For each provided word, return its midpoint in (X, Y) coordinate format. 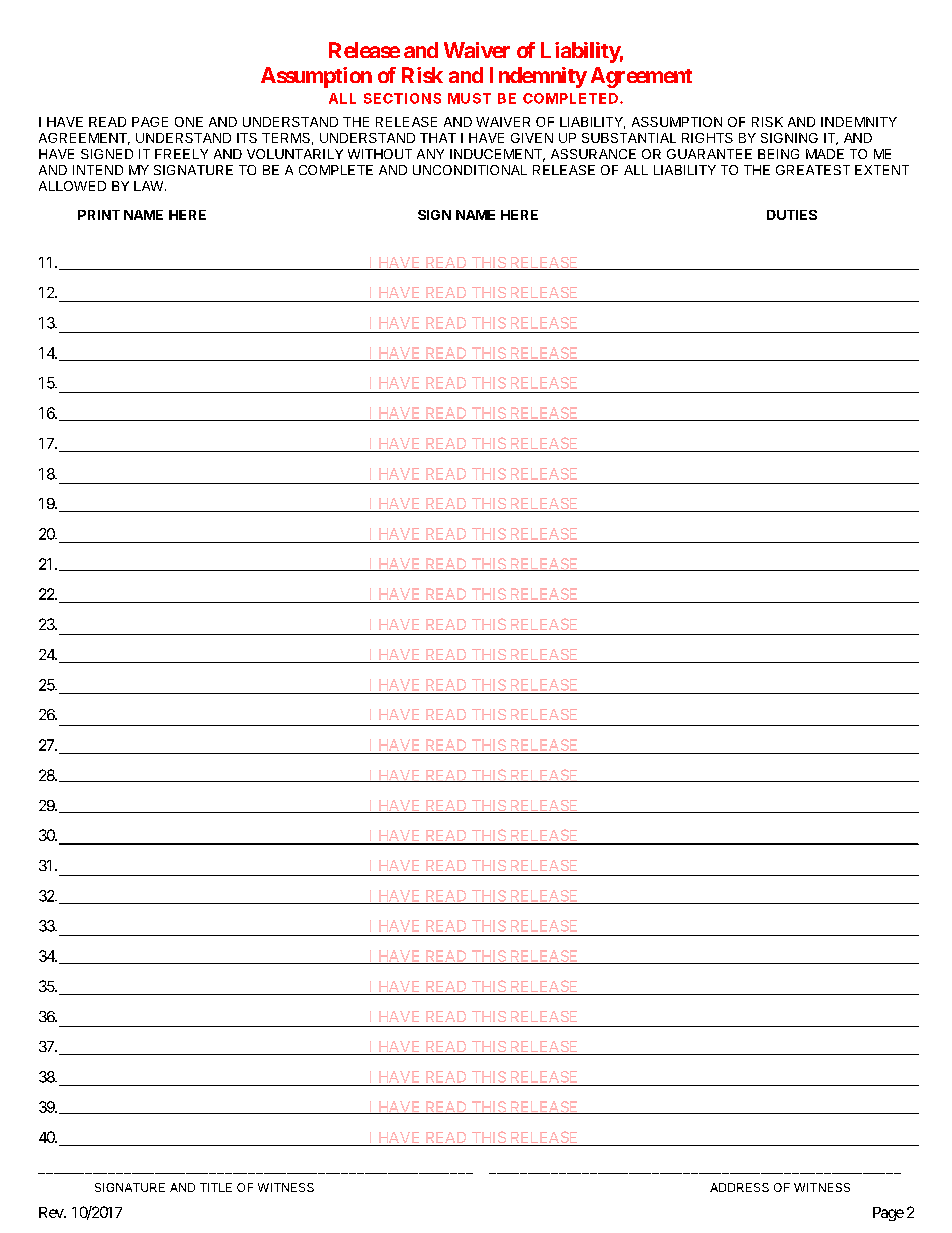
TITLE (216, 1187)
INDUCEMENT (497, 155)
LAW (148, 186)
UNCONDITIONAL (470, 170)
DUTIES (792, 215)
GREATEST (813, 170)
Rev (52, 1212)
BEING (778, 154)
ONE (189, 122)
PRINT (99, 215)
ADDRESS (739, 1187)
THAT (438, 138)
